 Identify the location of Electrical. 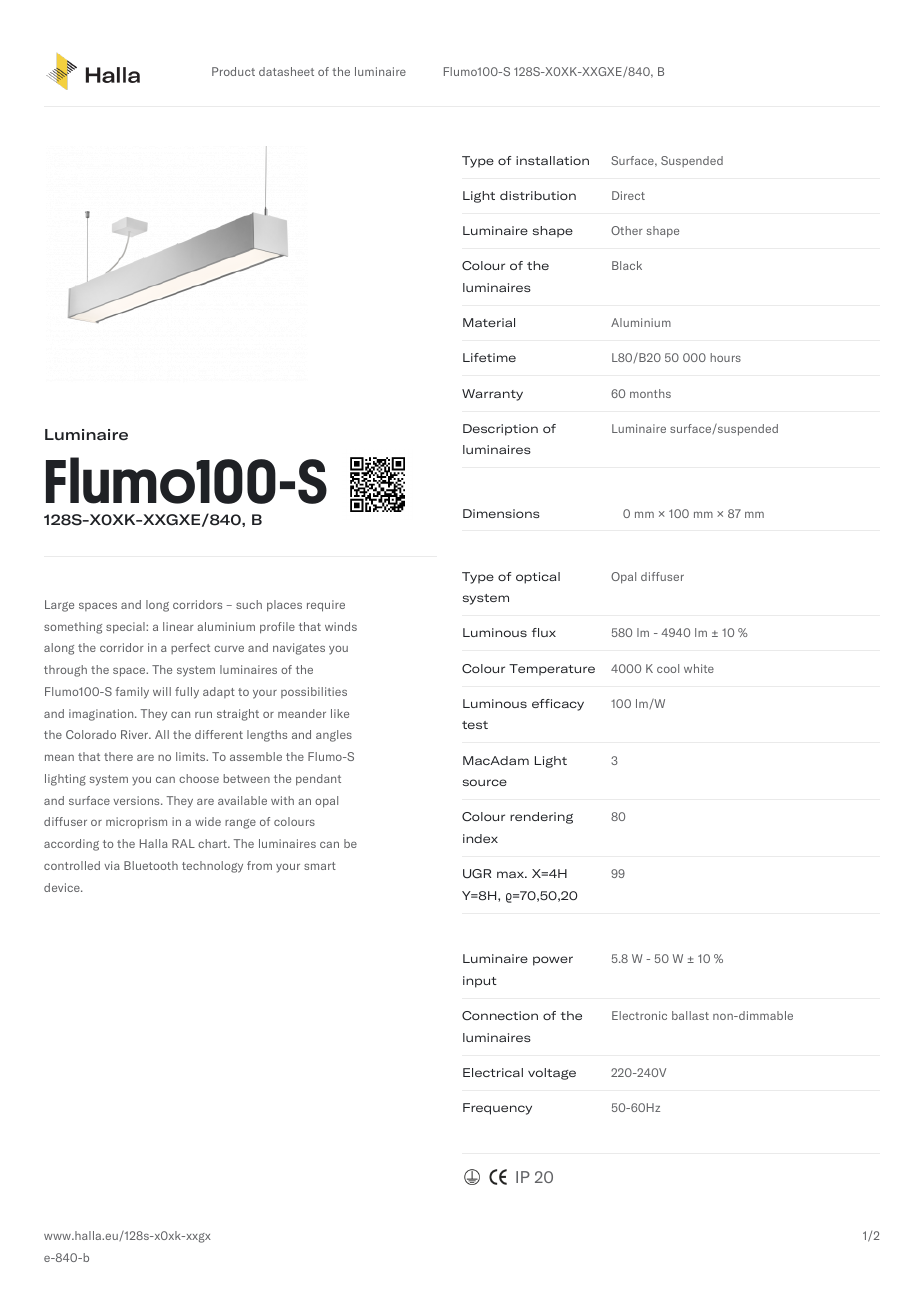
(493, 1072).
